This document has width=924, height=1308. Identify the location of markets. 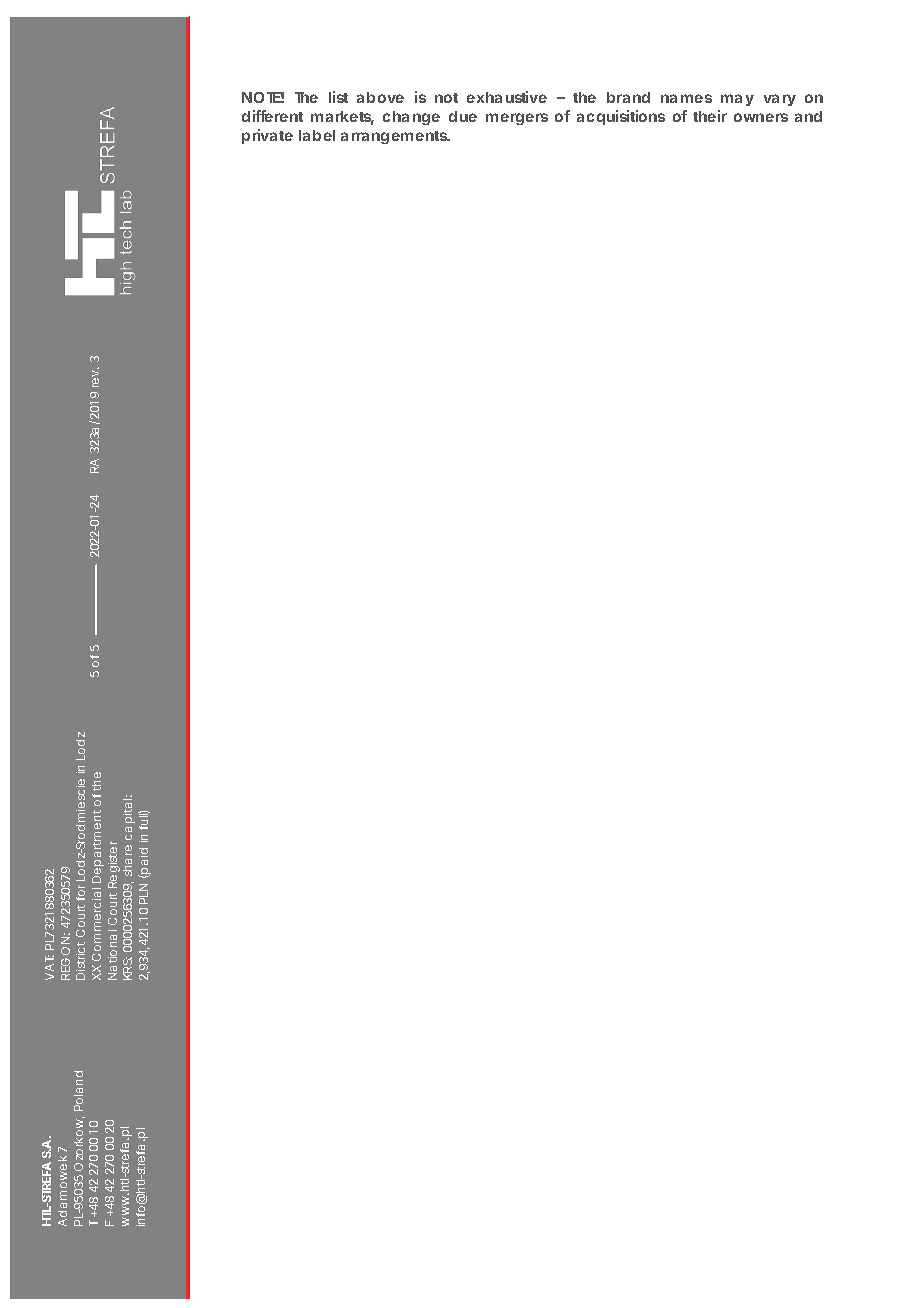
(342, 118).
